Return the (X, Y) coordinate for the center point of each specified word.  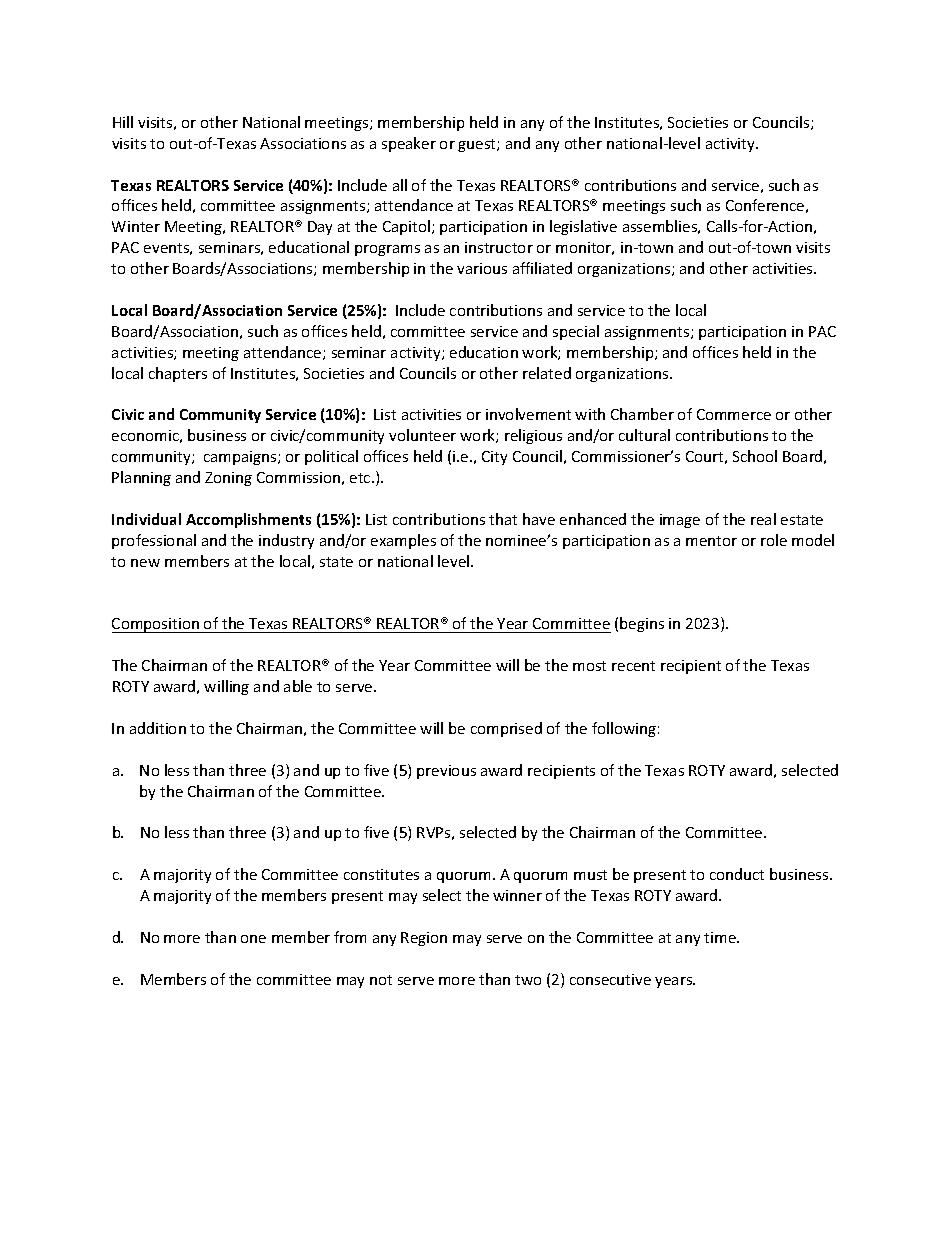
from (350, 937)
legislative (583, 227)
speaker (409, 144)
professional (154, 541)
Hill (123, 122)
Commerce (734, 414)
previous (446, 772)
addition (158, 728)
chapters (178, 374)
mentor (711, 541)
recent (633, 666)
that (503, 519)
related (547, 373)
